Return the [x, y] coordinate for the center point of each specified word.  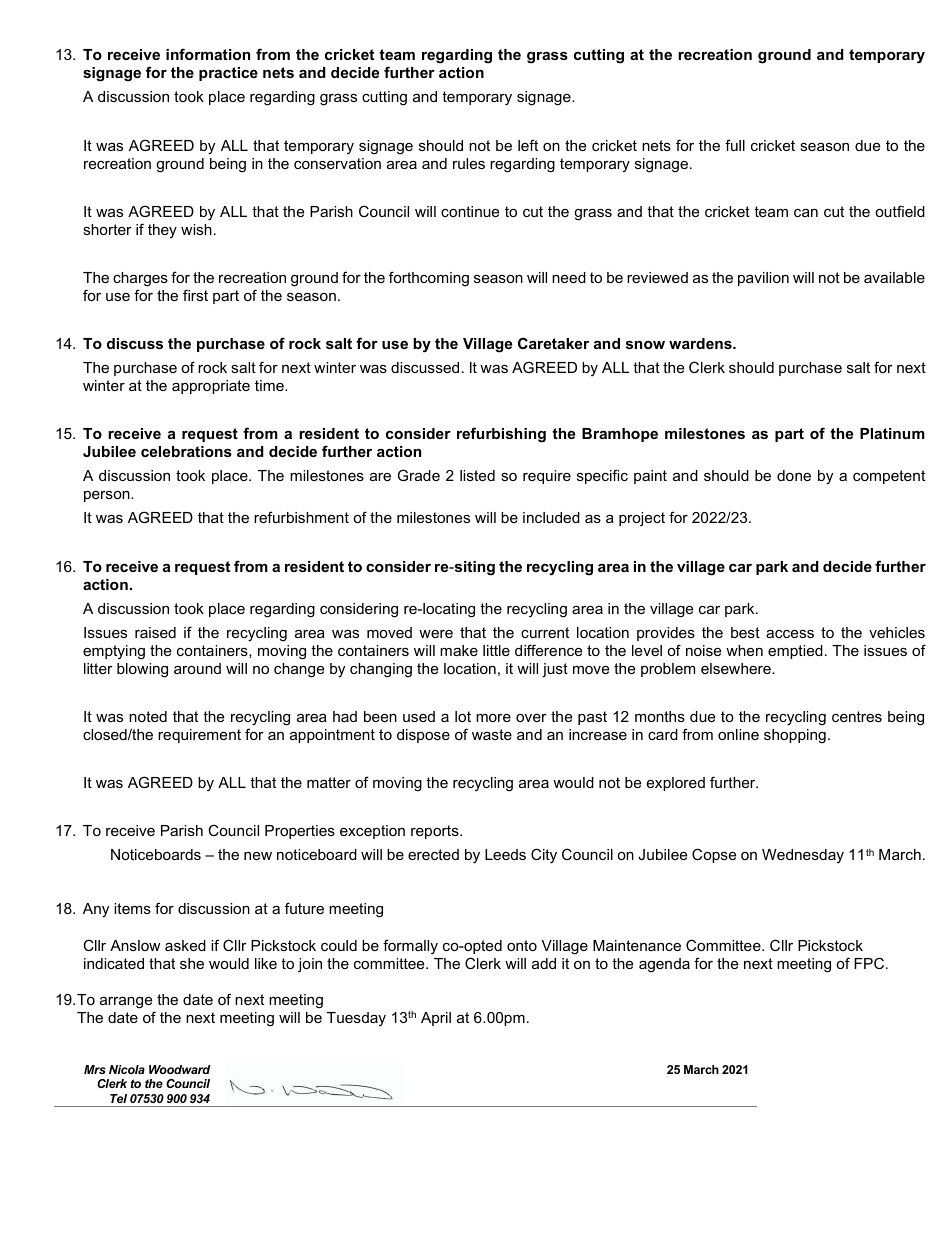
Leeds [505, 854]
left [528, 145]
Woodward [180, 1069]
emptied [795, 652]
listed [477, 475]
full [735, 145]
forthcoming [429, 279]
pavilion [763, 279]
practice [228, 74]
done [794, 475]
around [197, 668]
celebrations [186, 451]
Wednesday [803, 856]
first [195, 295]
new [258, 856]
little [496, 650]
